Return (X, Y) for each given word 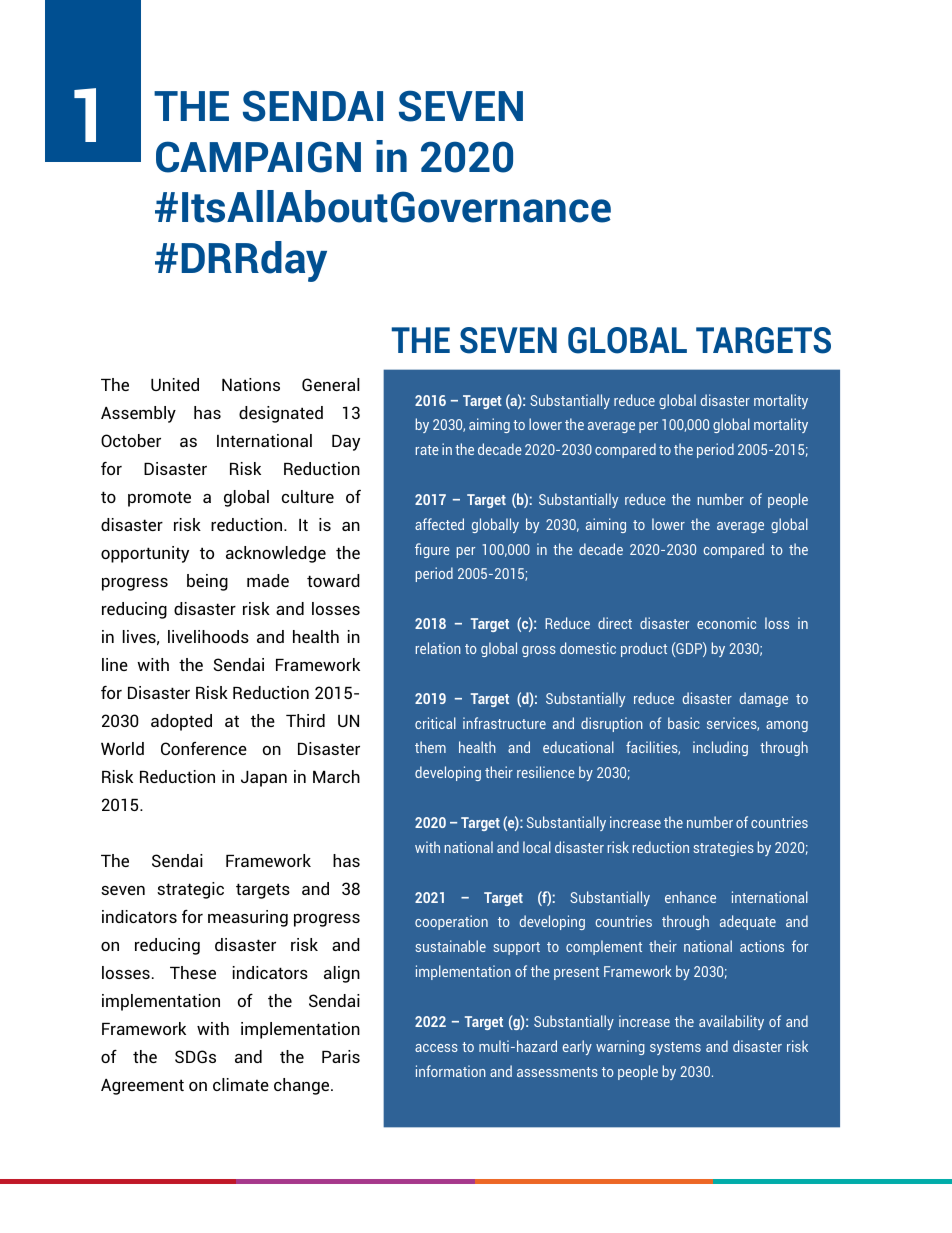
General (331, 384)
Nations (251, 384)
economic (726, 623)
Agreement (142, 1087)
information (451, 1071)
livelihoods (208, 636)
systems (675, 1048)
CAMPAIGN (258, 157)
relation (438, 648)
